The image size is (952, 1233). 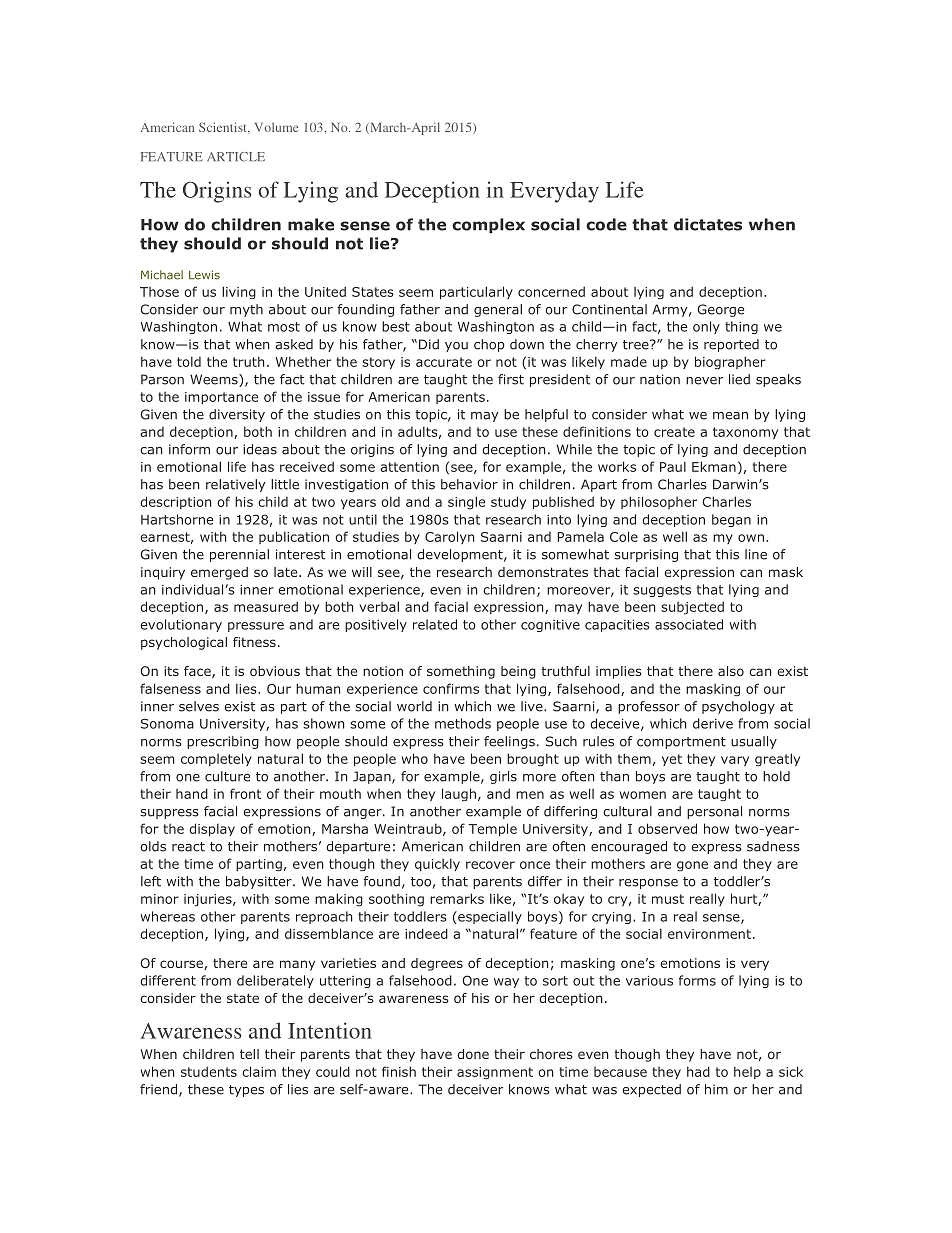 What do you see at coordinates (473, 1054) in the page?
I see `done` at bounding box center [473, 1054].
